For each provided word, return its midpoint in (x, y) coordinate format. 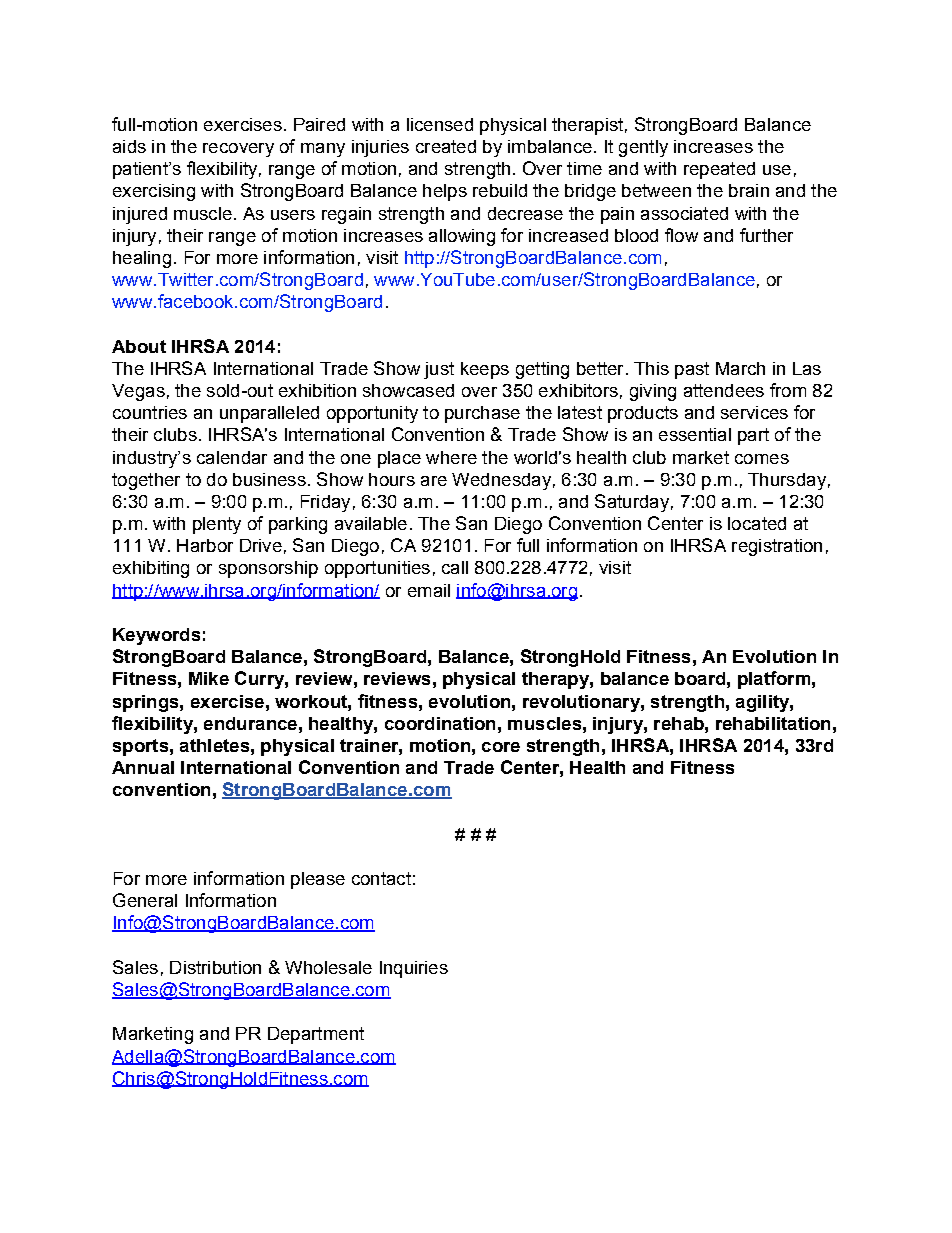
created (446, 146)
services (754, 412)
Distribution (215, 967)
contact (381, 878)
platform (774, 680)
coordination (440, 723)
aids (129, 146)
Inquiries (414, 969)
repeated (719, 170)
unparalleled (269, 414)
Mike (209, 678)
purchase (482, 414)
